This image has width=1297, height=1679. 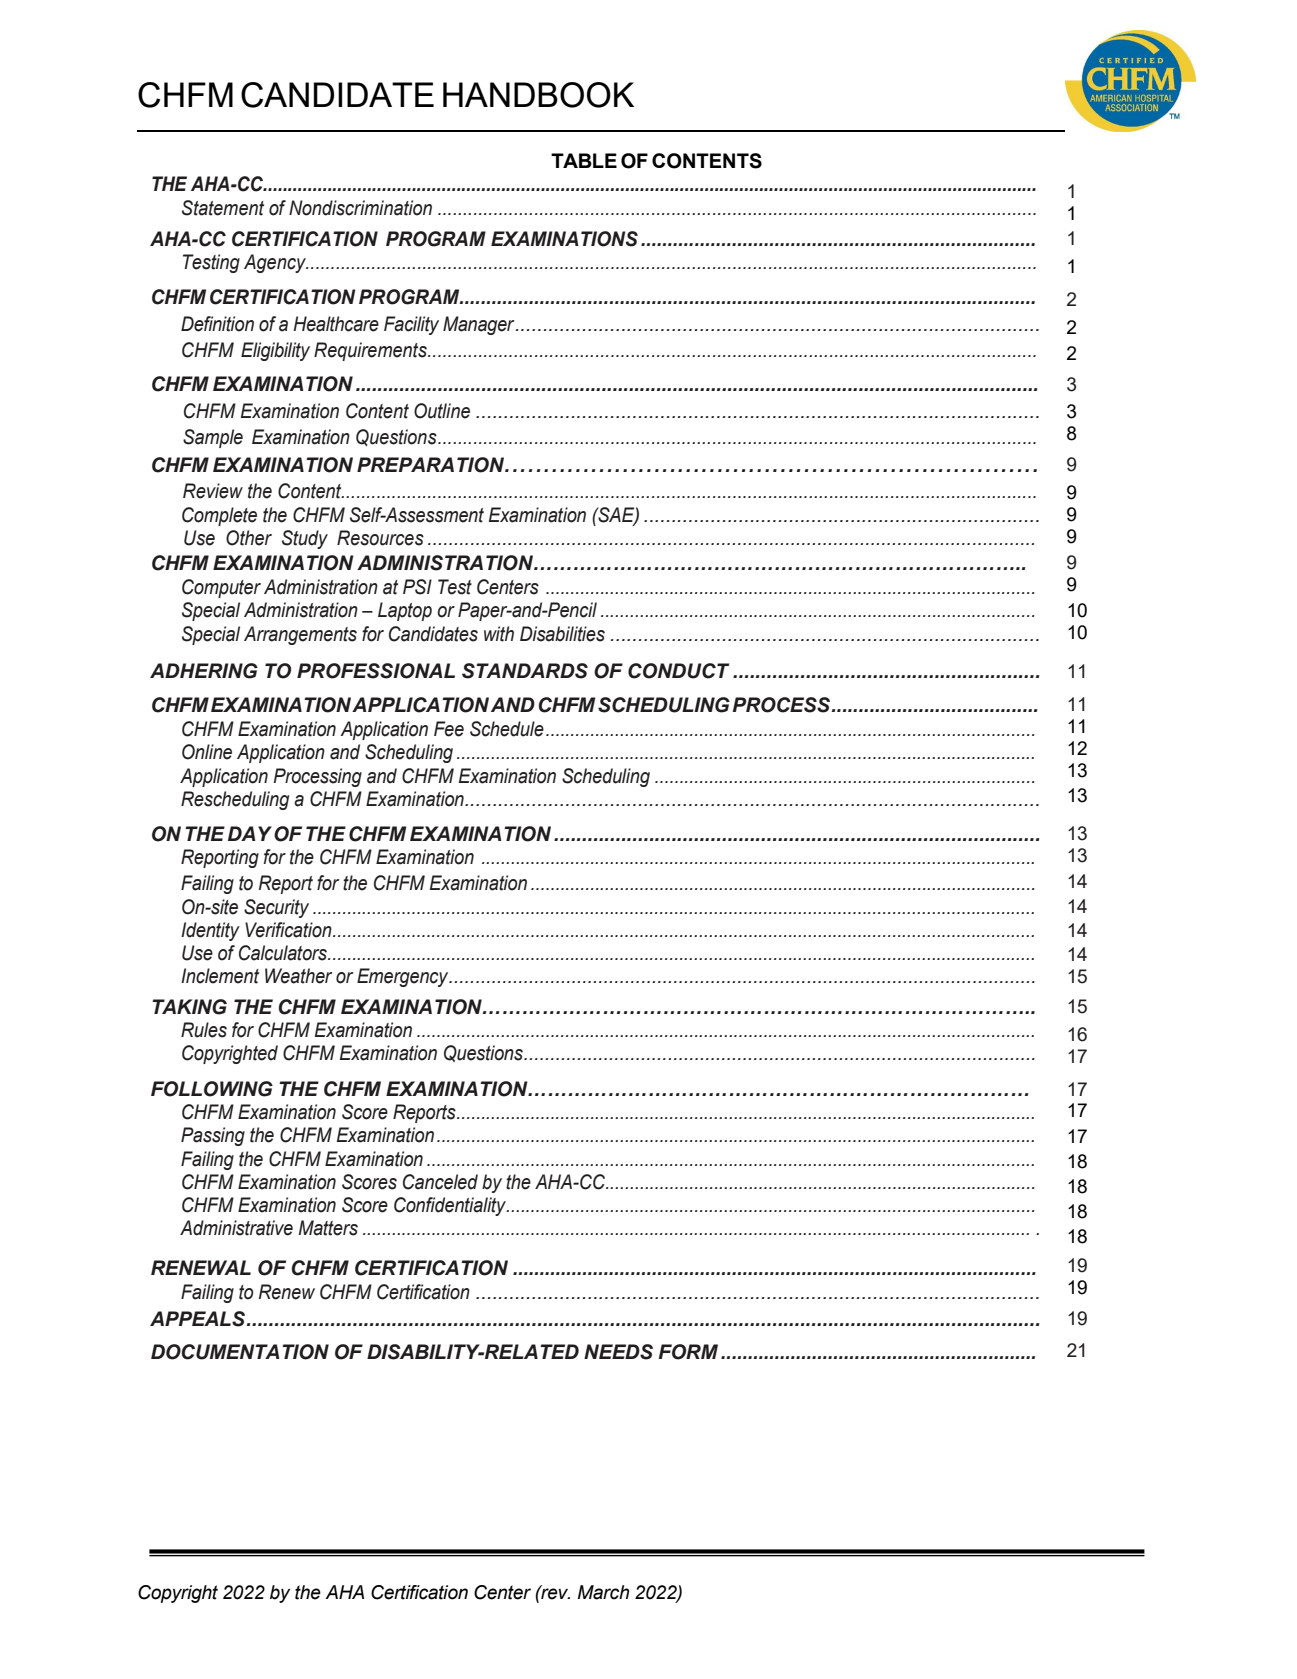 What do you see at coordinates (440, 1182) in the image?
I see `Canceled` at bounding box center [440, 1182].
